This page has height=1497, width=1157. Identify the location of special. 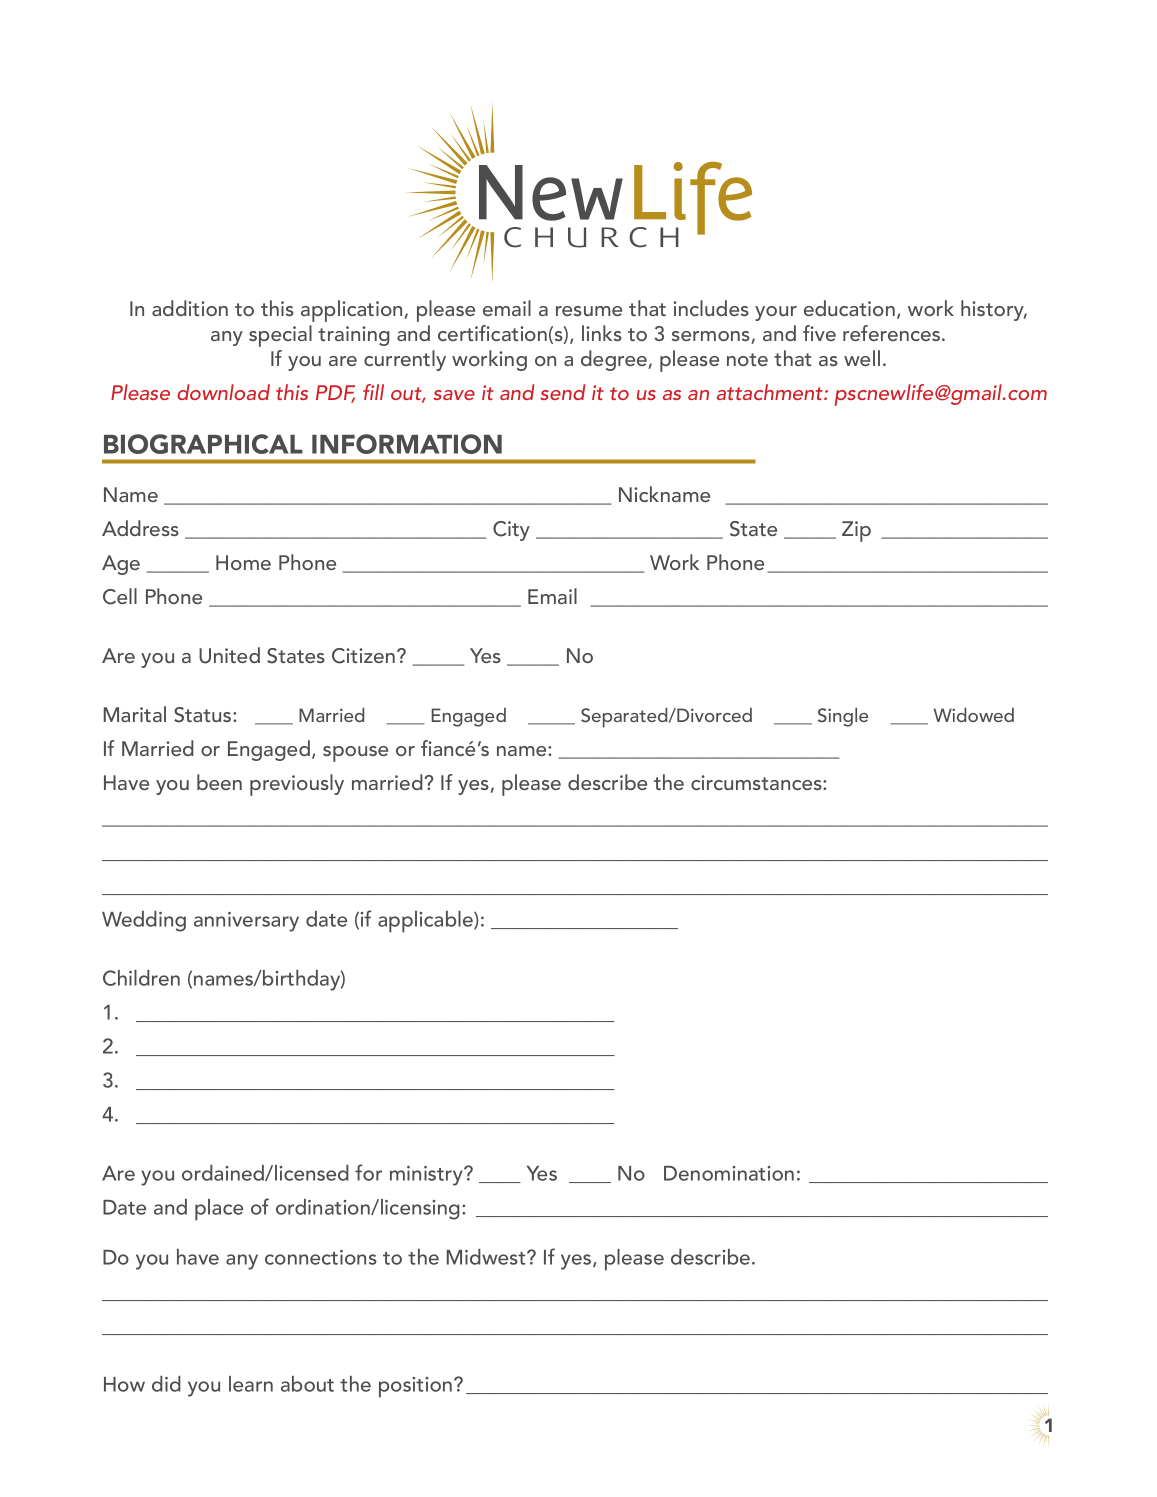
(280, 336).
